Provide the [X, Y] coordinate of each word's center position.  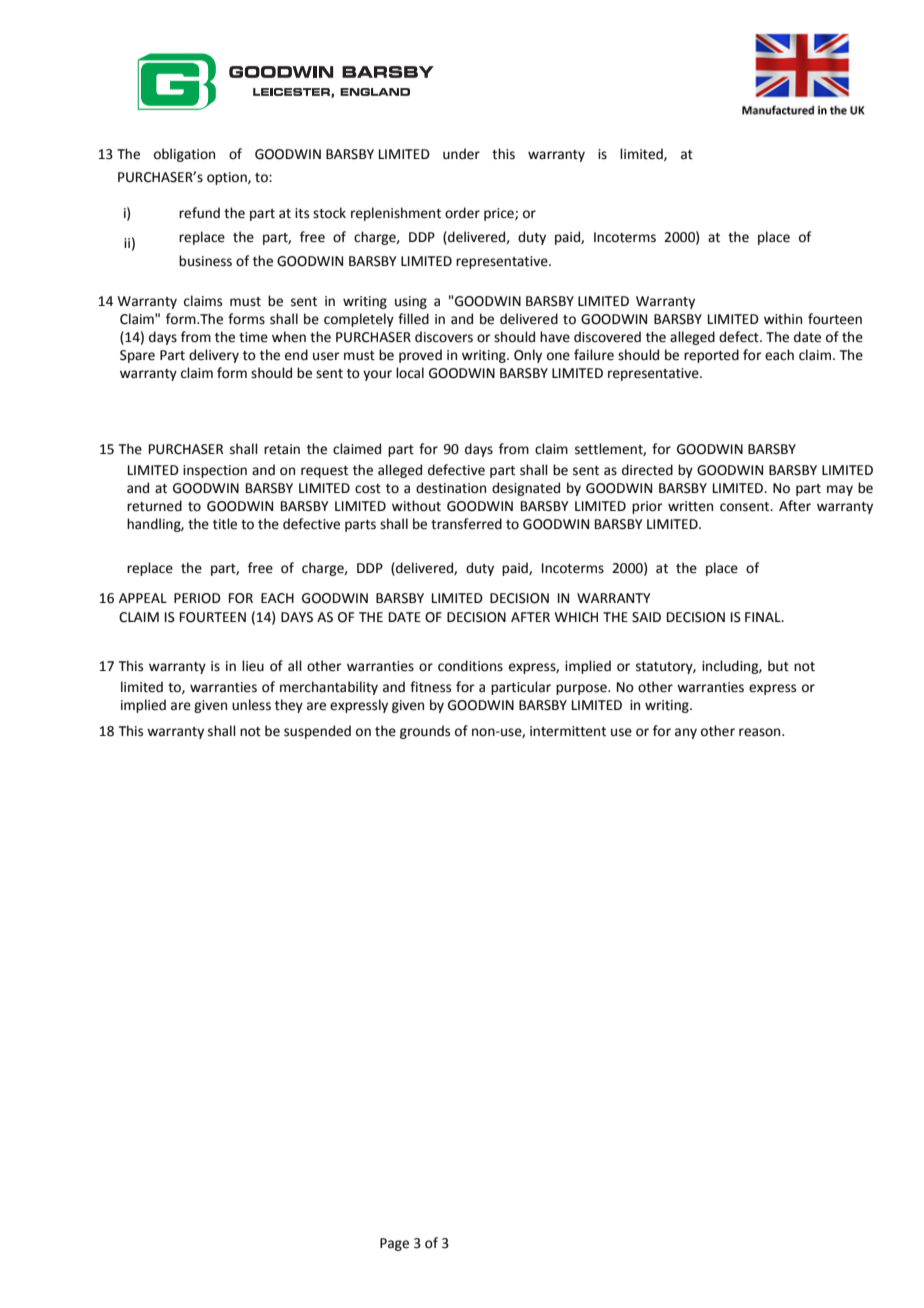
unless [251, 705]
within [783, 319]
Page [394, 1244]
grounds [425, 732]
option [228, 178]
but [778, 666]
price [500, 214]
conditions [470, 666]
